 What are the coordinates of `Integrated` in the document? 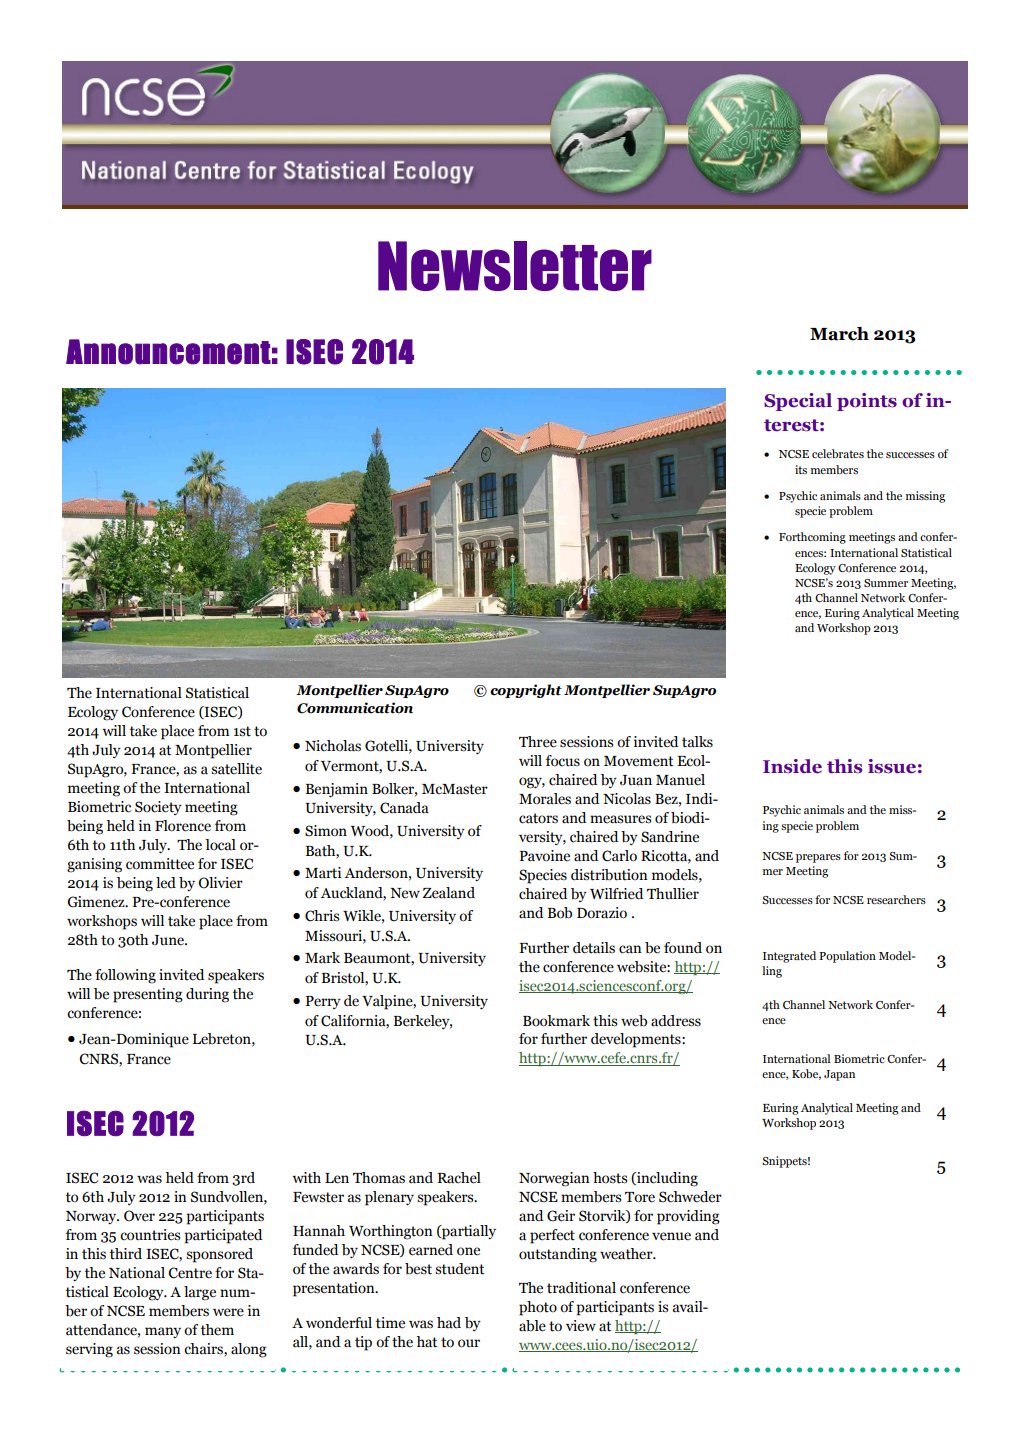 It's located at (789, 957).
